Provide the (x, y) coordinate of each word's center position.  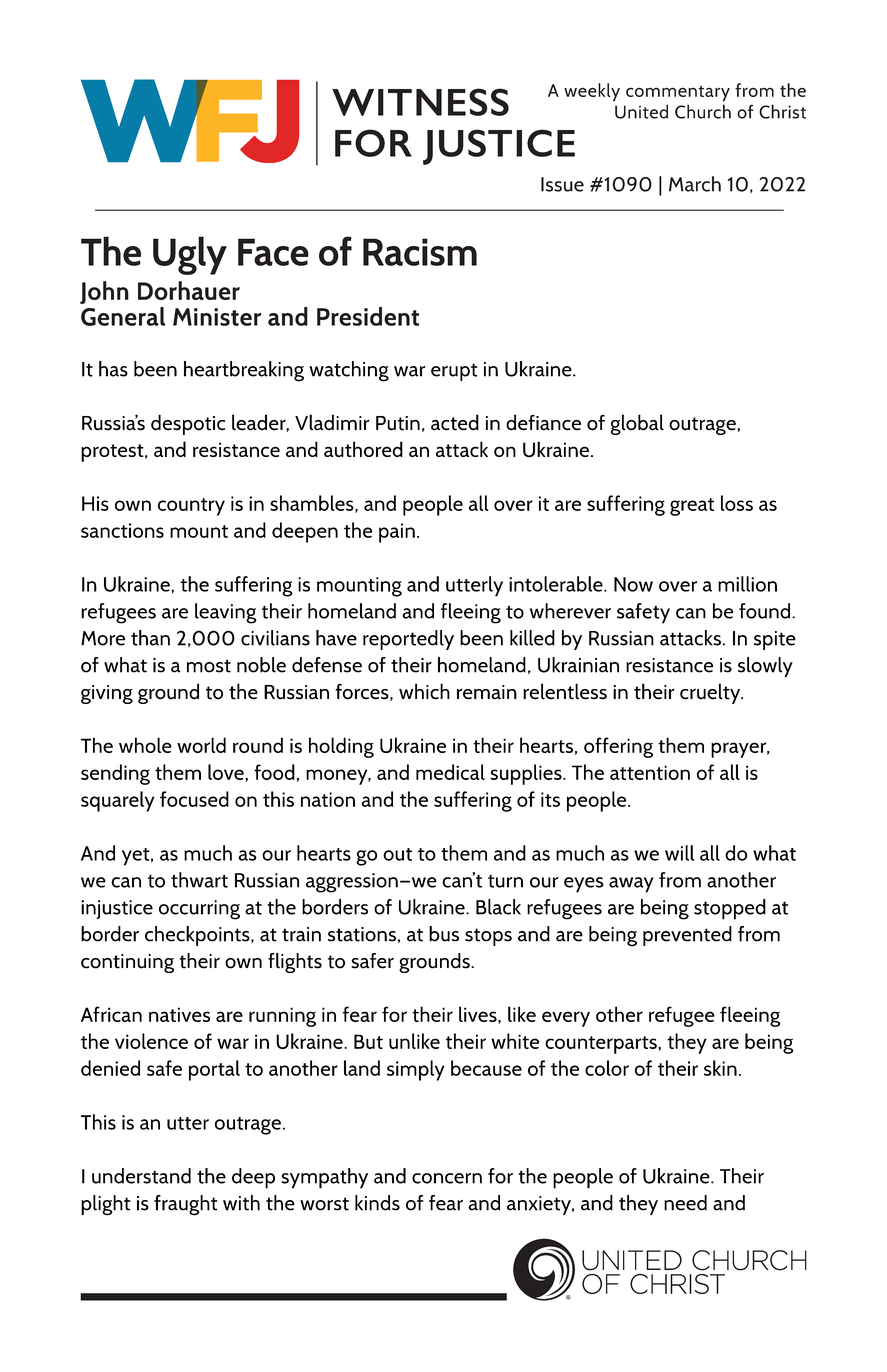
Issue (562, 184)
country (191, 507)
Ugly (190, 255)
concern (447, 1178)
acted (455, 422)
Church (703, 111)
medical (450, 772)
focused (194, 799)
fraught (186, 1205)
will (679, 853)
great (692, 507)
